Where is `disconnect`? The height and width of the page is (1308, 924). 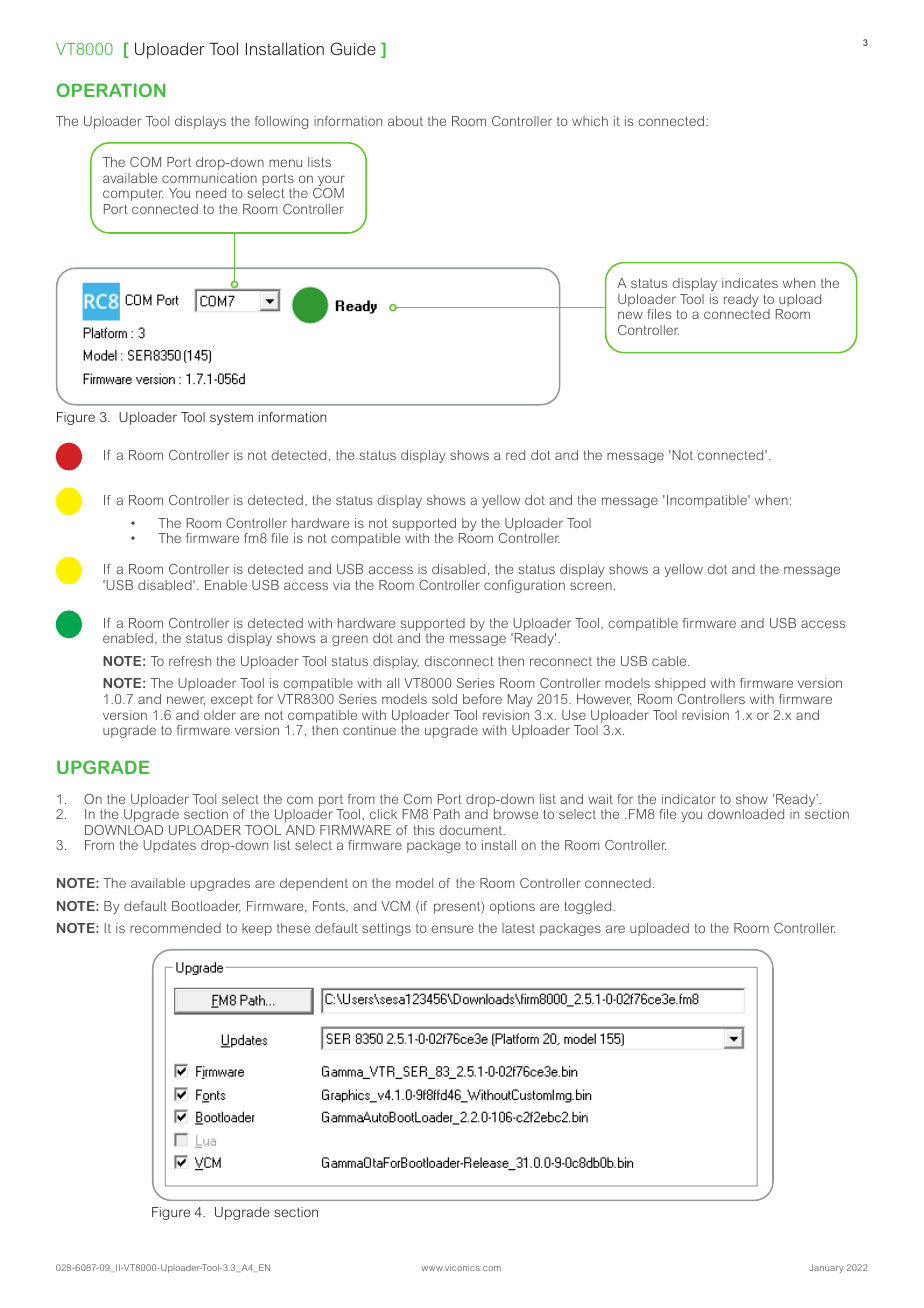 disconnect is located at coordinates (459, 661).
